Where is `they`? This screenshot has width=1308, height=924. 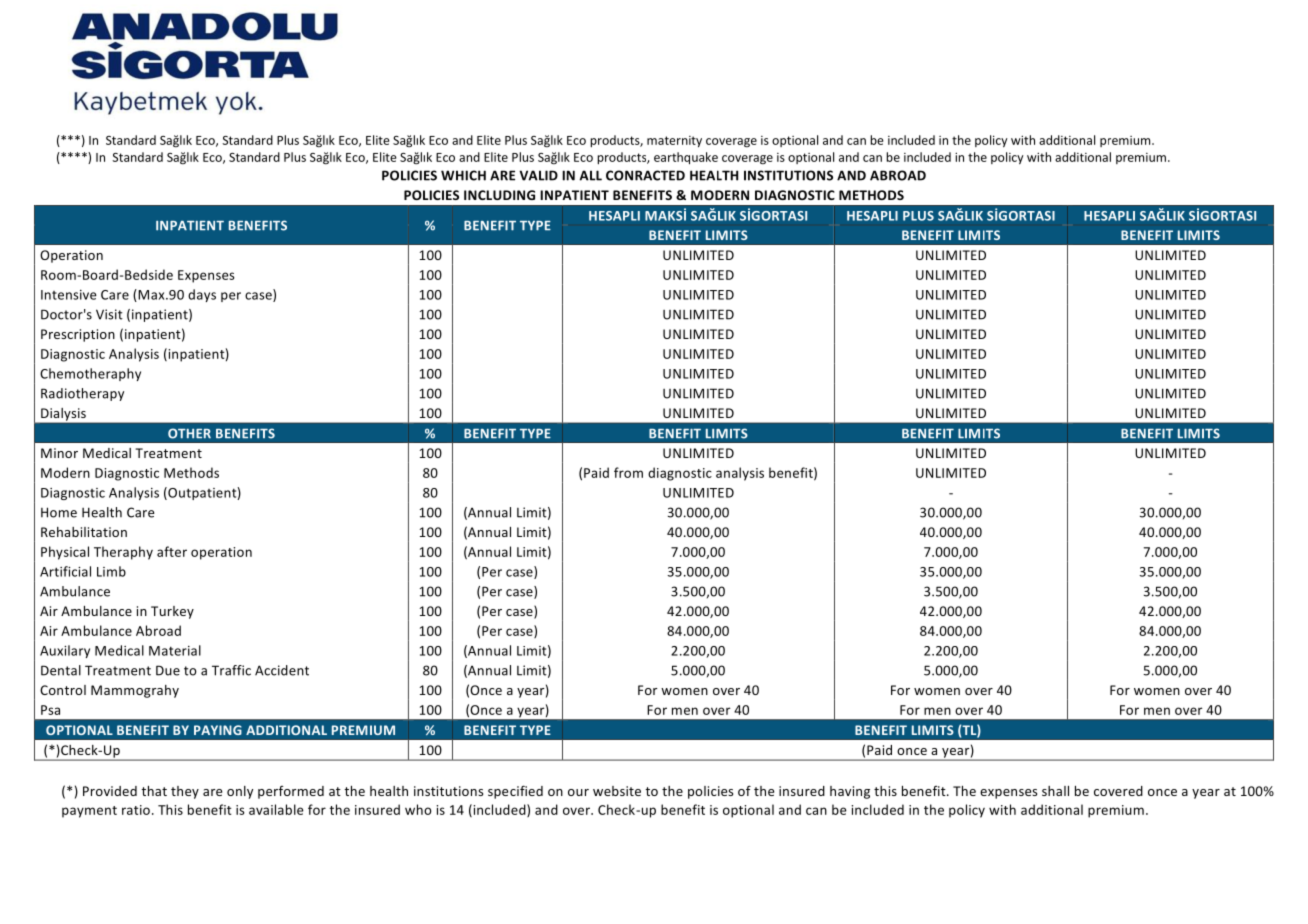 they is located at coordinates (185, 792).
